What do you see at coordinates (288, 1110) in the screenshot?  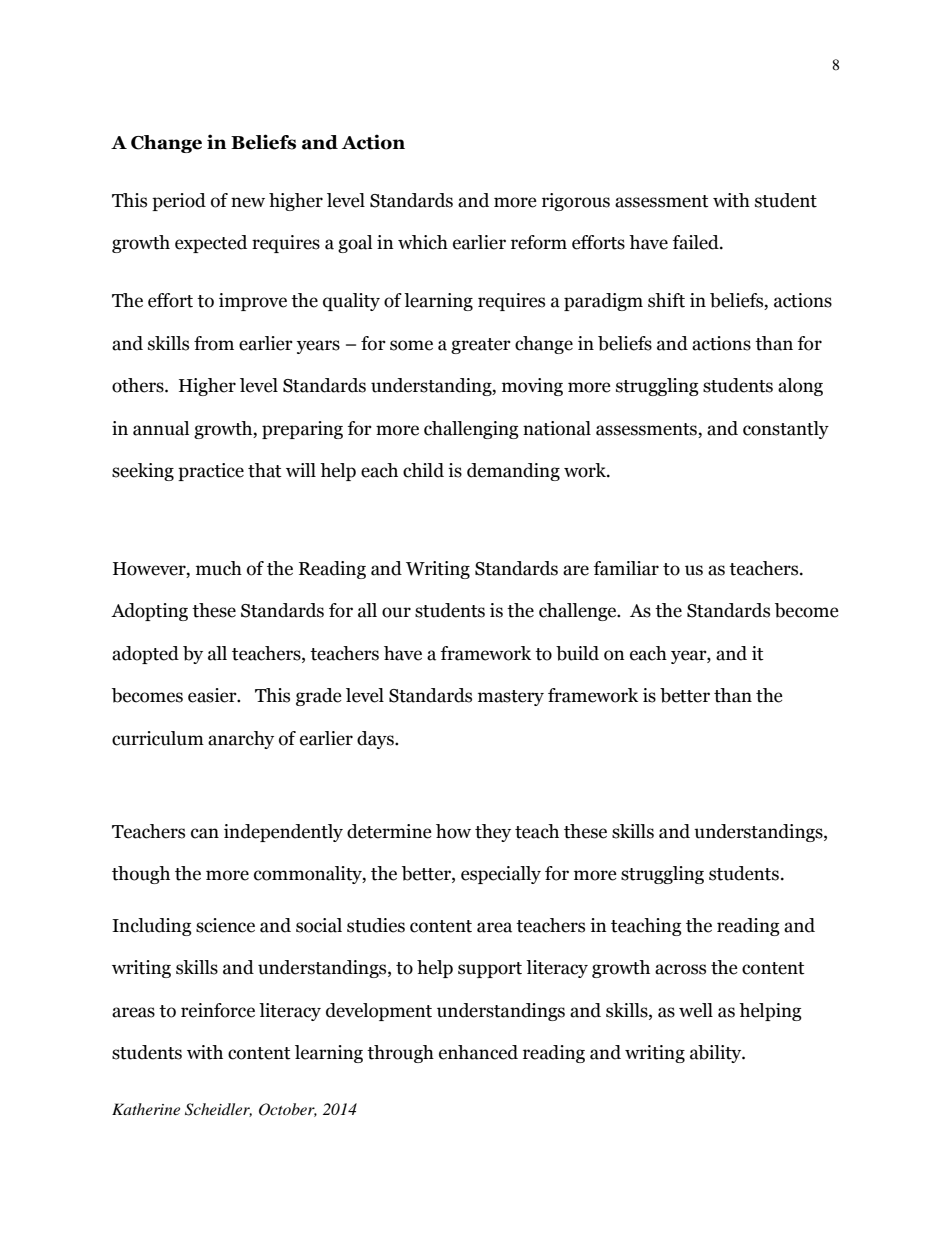 I see `October` at bounding box center [288, 1110].
